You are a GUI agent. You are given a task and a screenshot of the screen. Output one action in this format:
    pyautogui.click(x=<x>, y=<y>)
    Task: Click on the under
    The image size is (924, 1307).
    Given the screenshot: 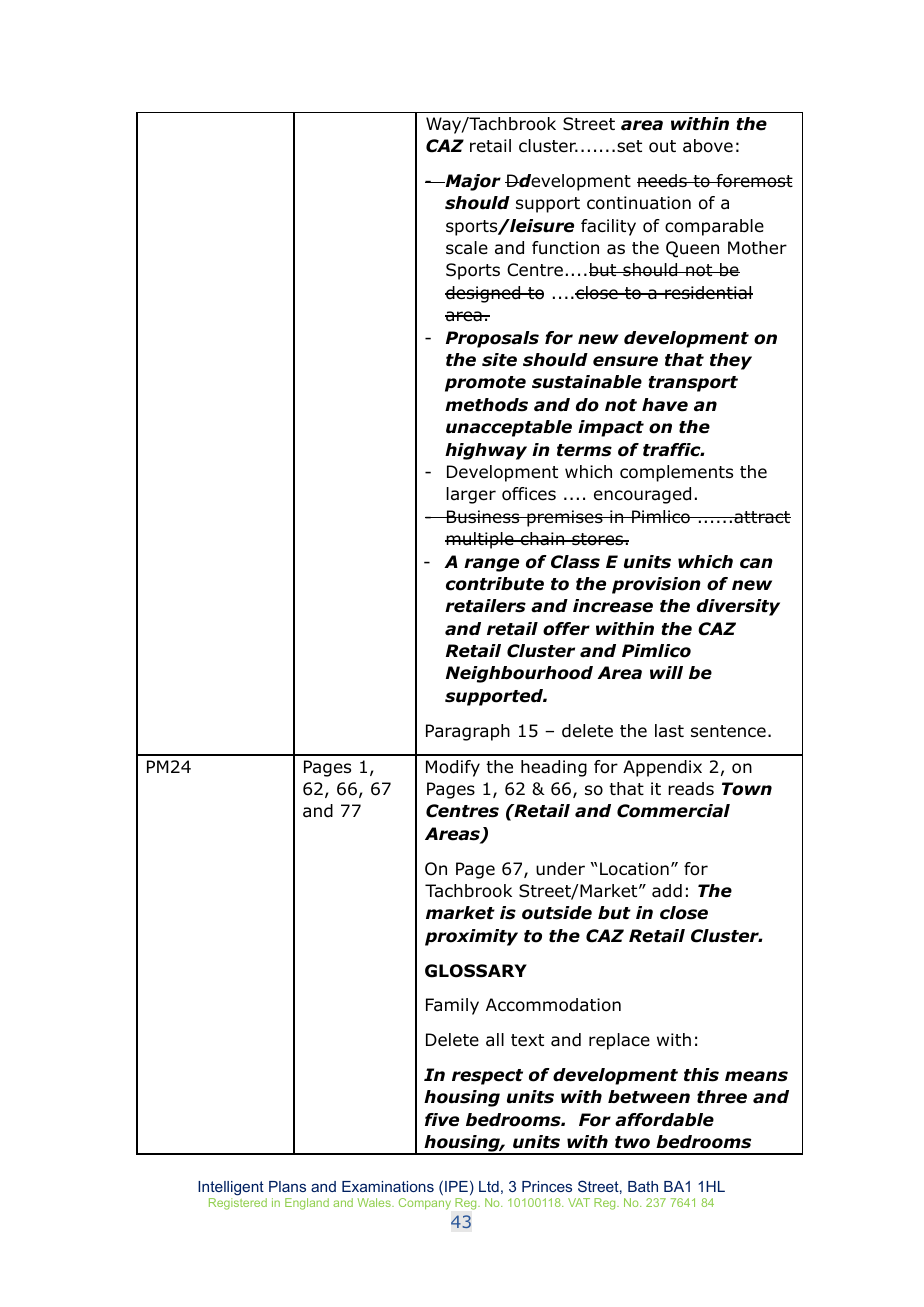 What is the action you would take?
    pyautogui.click(x=560, y=869)
